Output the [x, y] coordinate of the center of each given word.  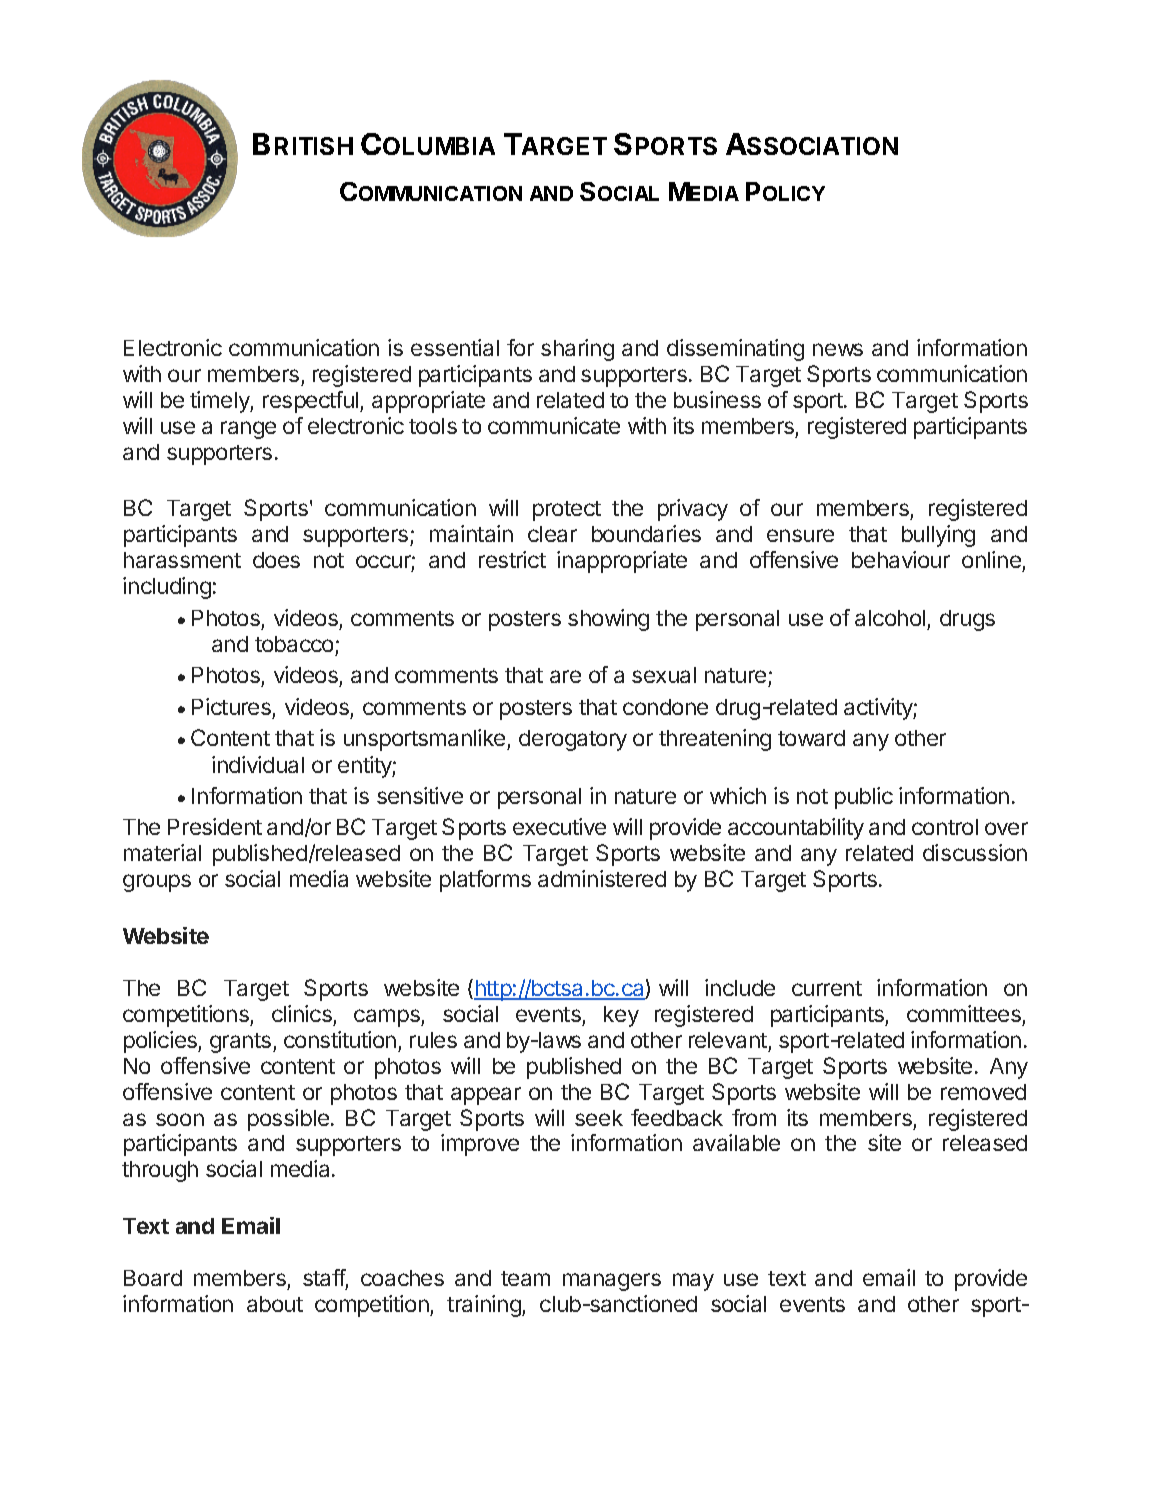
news [838, 349]
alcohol [890, 618]
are [565, 676]
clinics [302, 1013]
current [827, 988]
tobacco [294, 644]
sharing [577, 350]
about [275, 1304]
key [621, 1016]
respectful [312, 402]
